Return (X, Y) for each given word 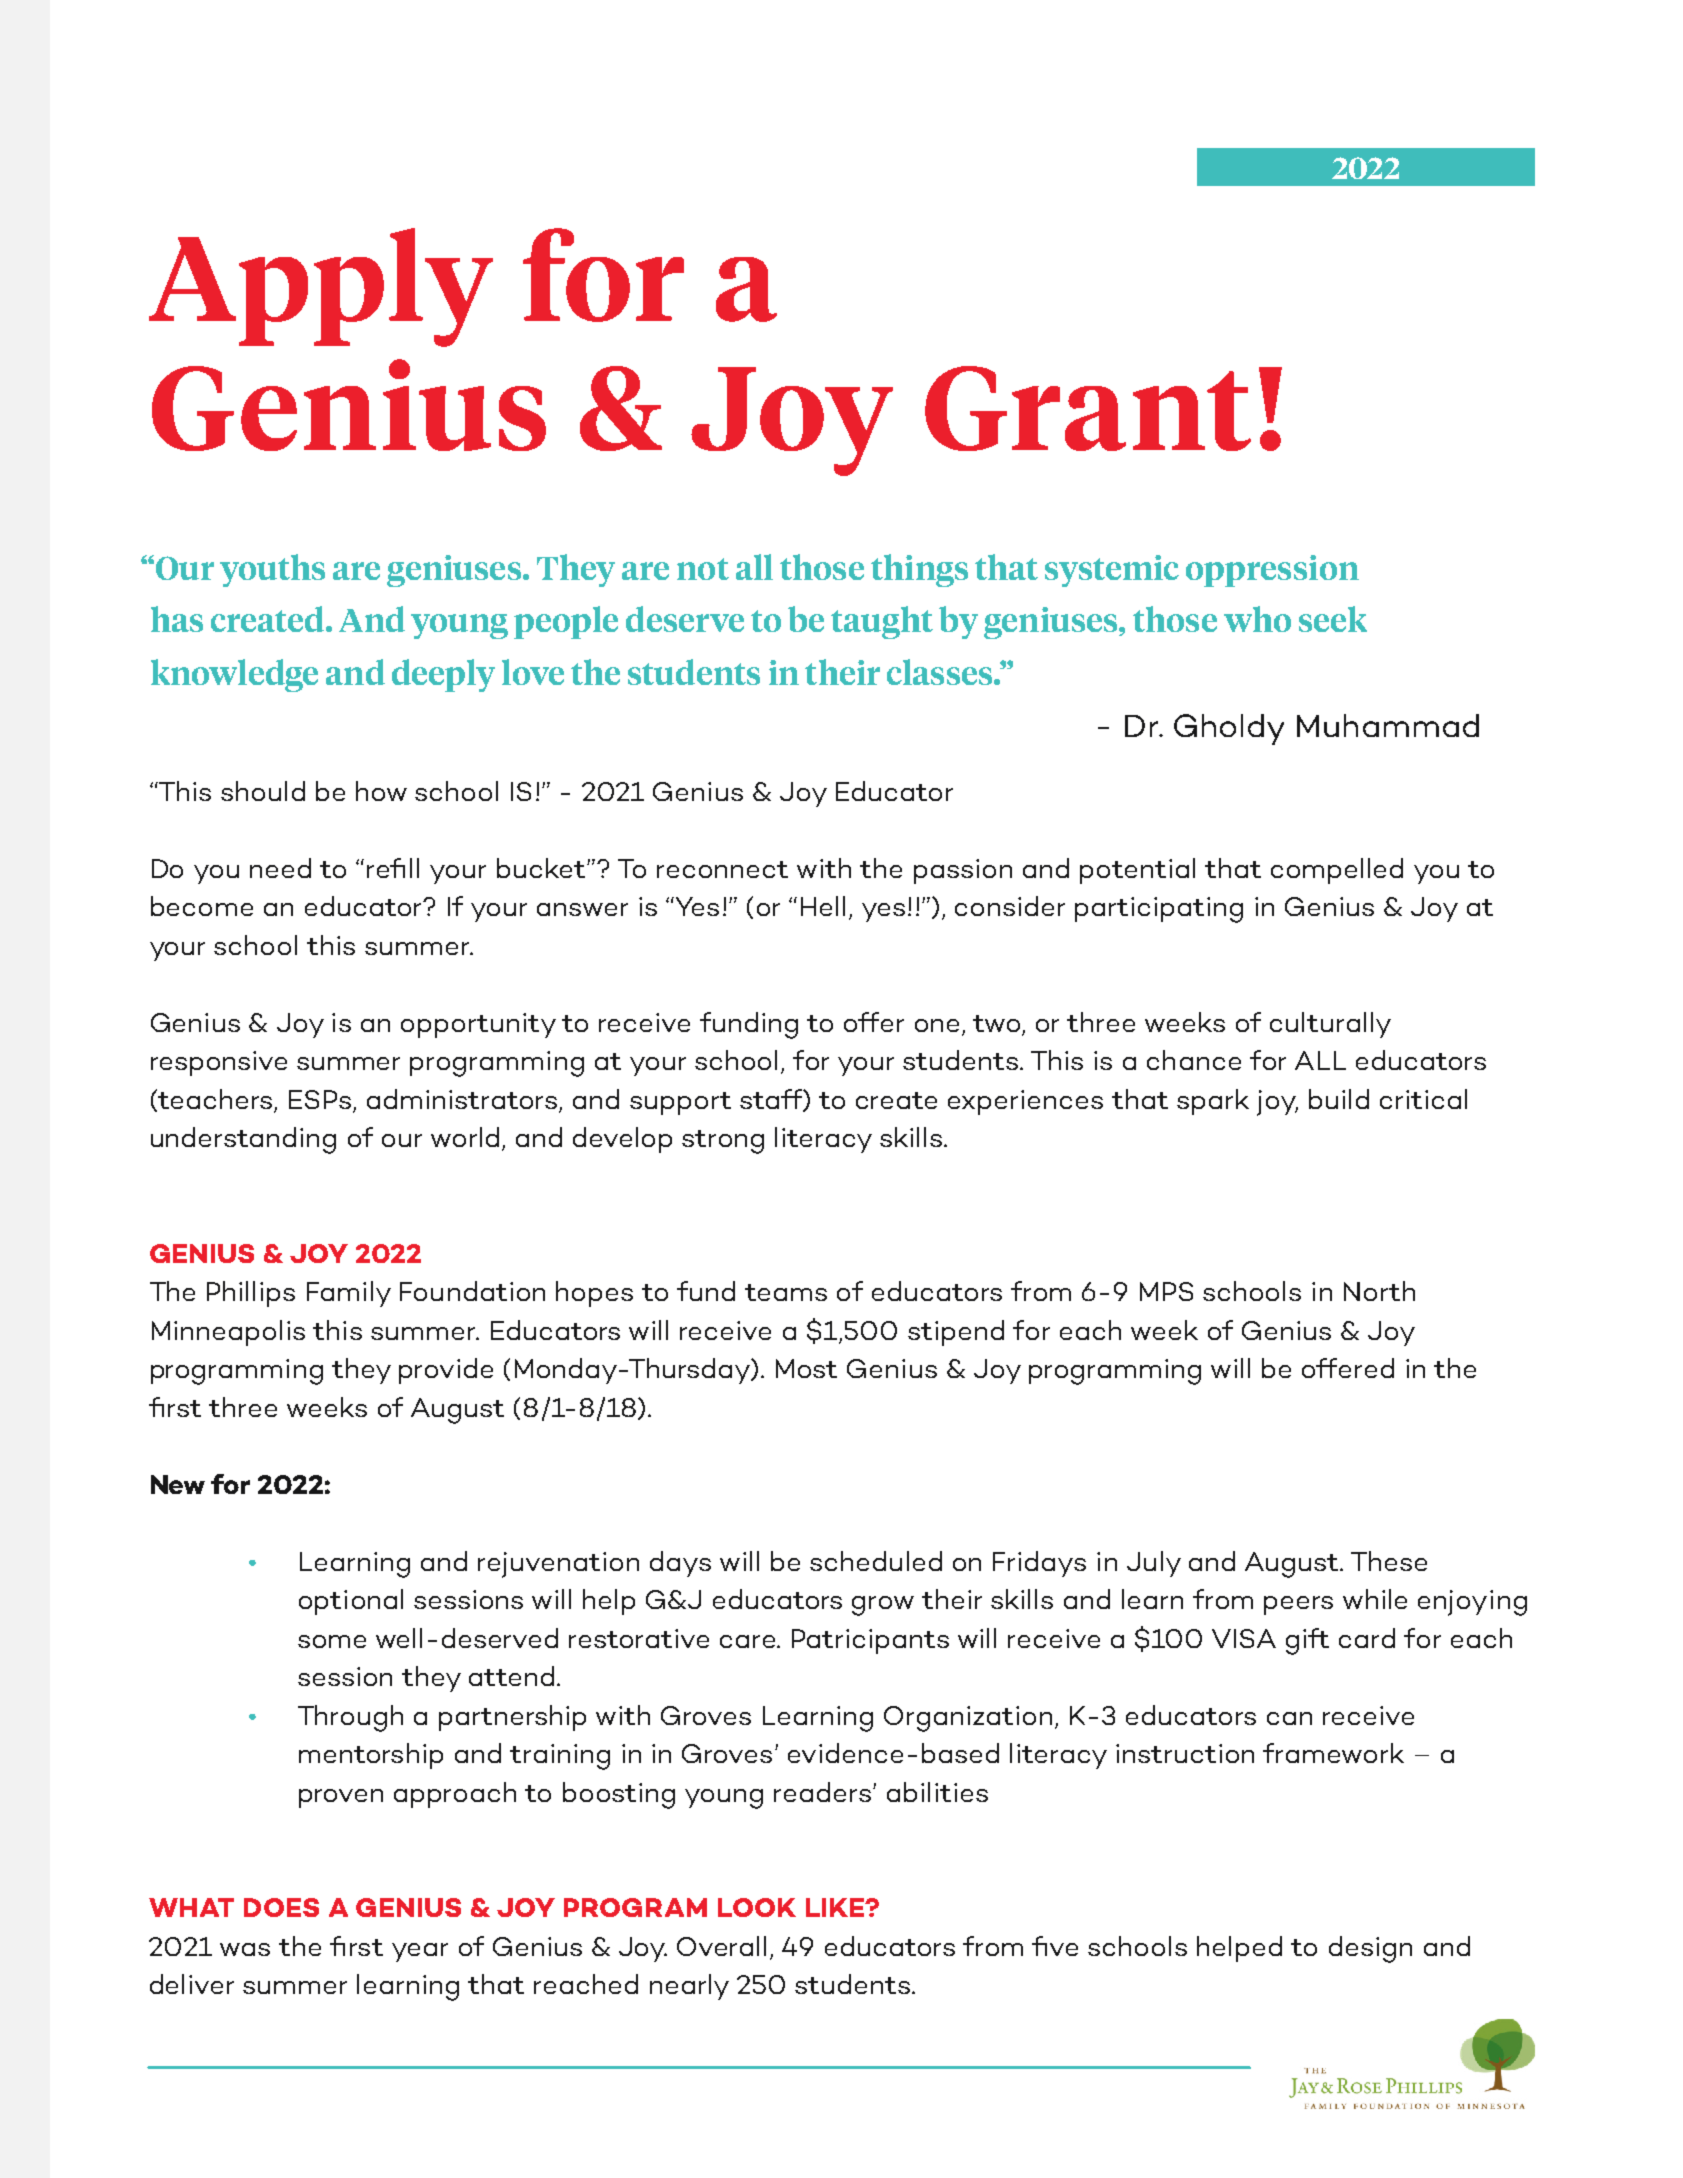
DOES (281, 1907)
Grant (1088, 408)
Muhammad (1388, 725)
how (381, 791)
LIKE (836, 1907)
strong (723, 1142)
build (1339, 1099)
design (1370, 1949)
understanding (243, 1140)
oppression (1272, 571)
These (1389, 1561)
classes (941, 672)
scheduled (876, 1561)
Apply (321, 287)
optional (351, 1602)
